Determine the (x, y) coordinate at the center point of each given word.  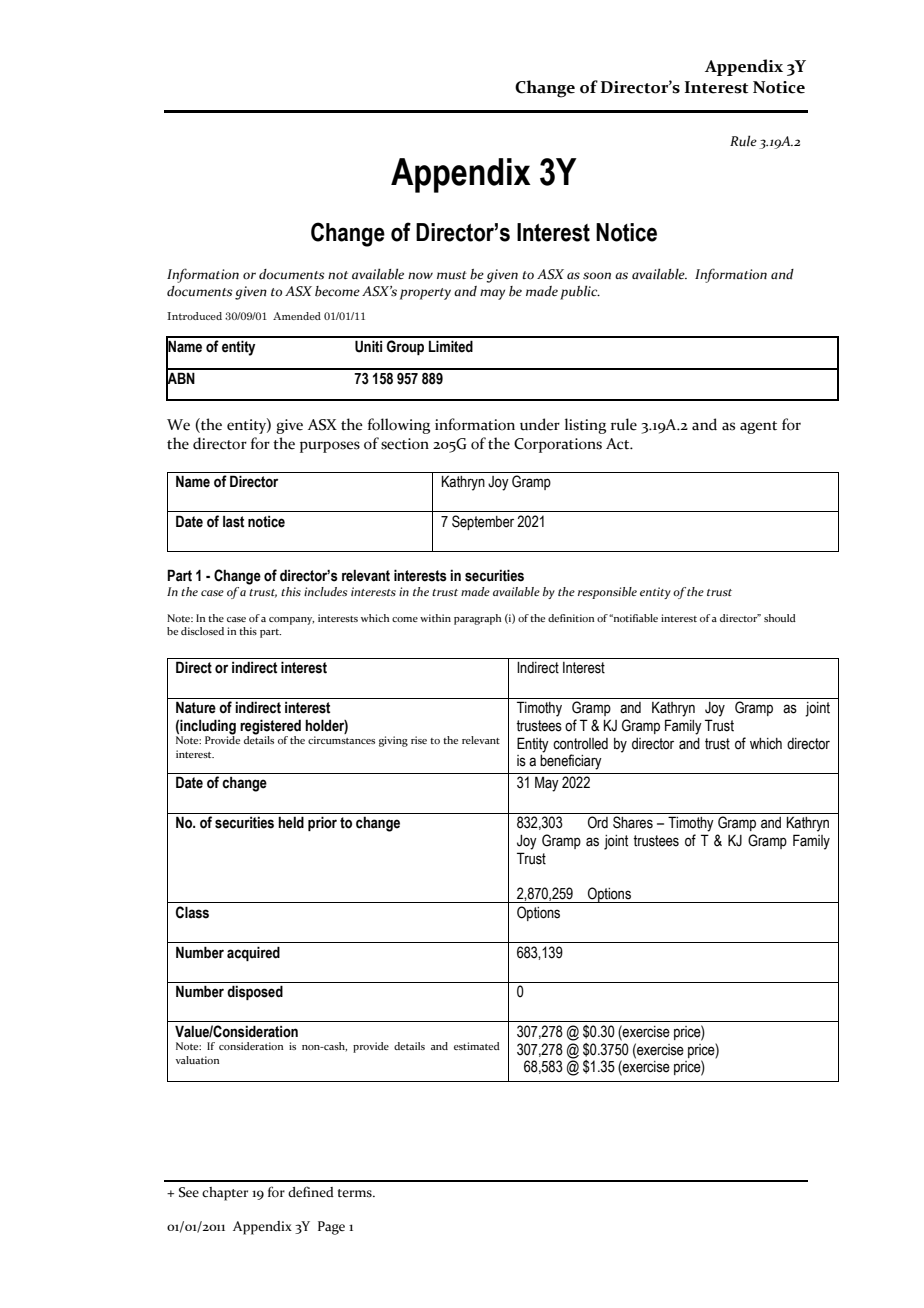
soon (597, 276)
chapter (225, 1194)
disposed (255, 992)
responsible (607, 593)
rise (419, 740)
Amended (297, 316)
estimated (477, 1046)
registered (270, 728)
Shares (633, 822)
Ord (598, 822)
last (233, 521)
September (483, 522)
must (452, 275)
